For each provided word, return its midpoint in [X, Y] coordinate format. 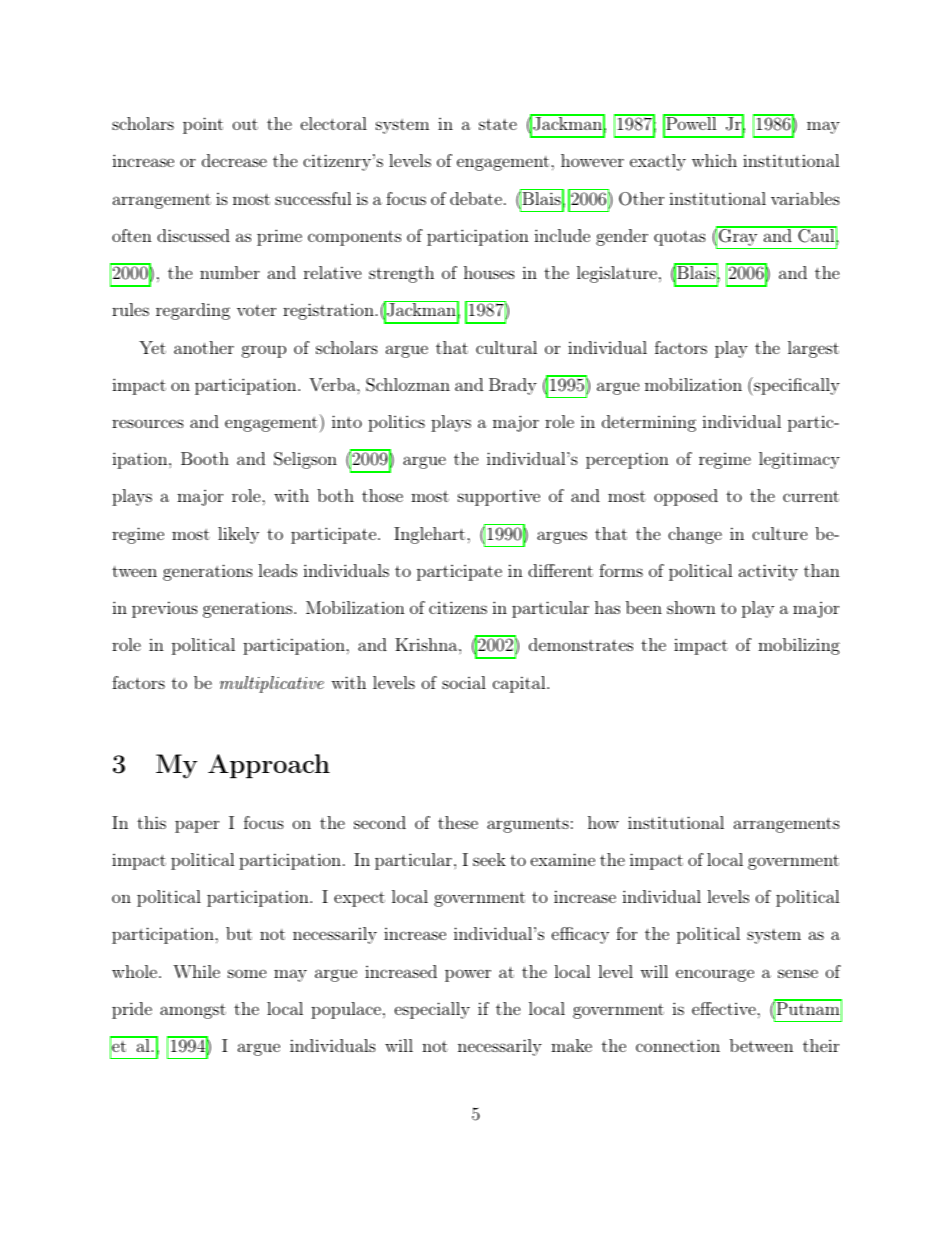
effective [724, 1008]
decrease [234, 160]
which [714, 160]
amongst [193, 1011]
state [498, 124]
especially [432, 1010]
